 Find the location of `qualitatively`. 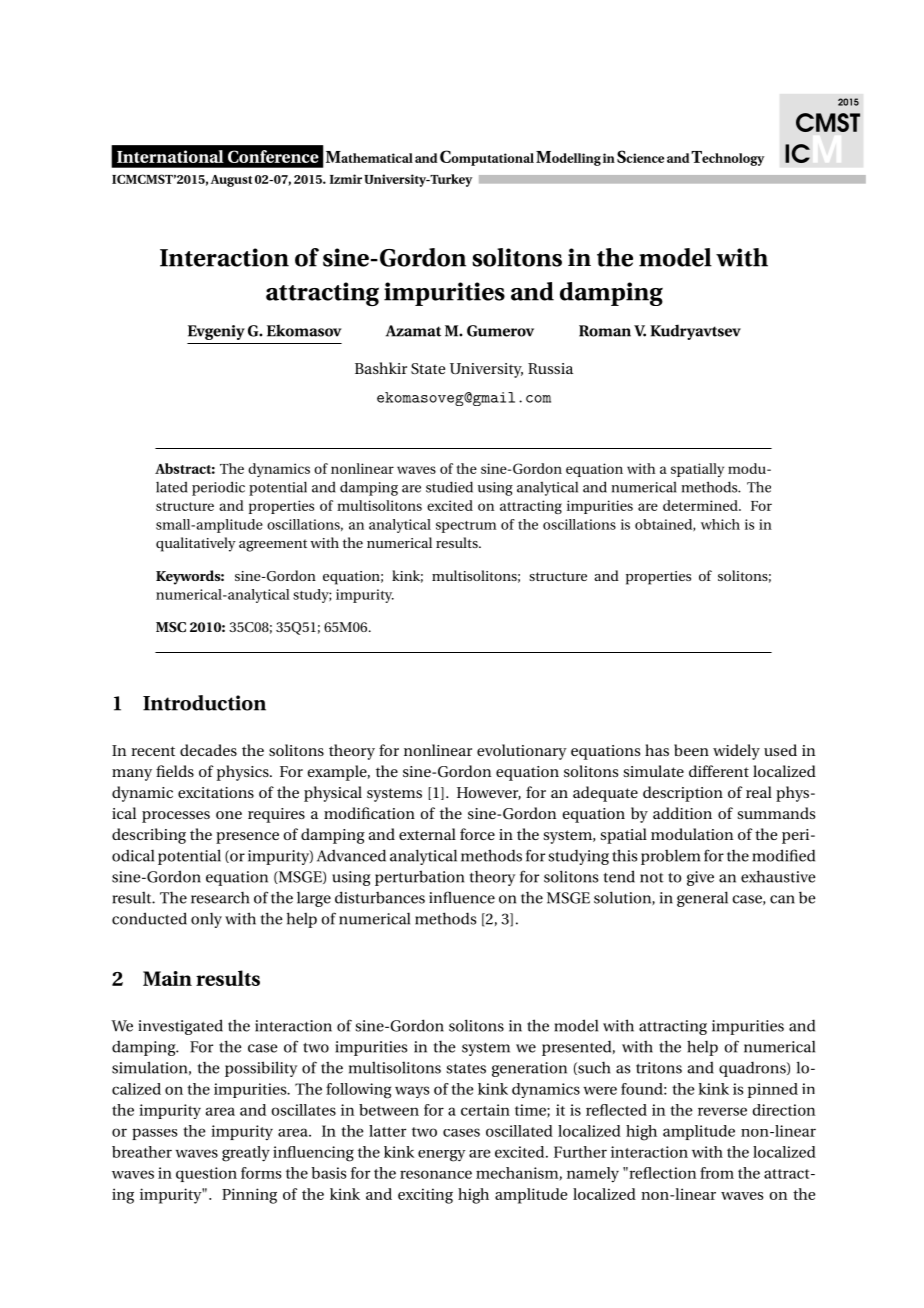

qualitatively is located at coordinates (196, 544).
